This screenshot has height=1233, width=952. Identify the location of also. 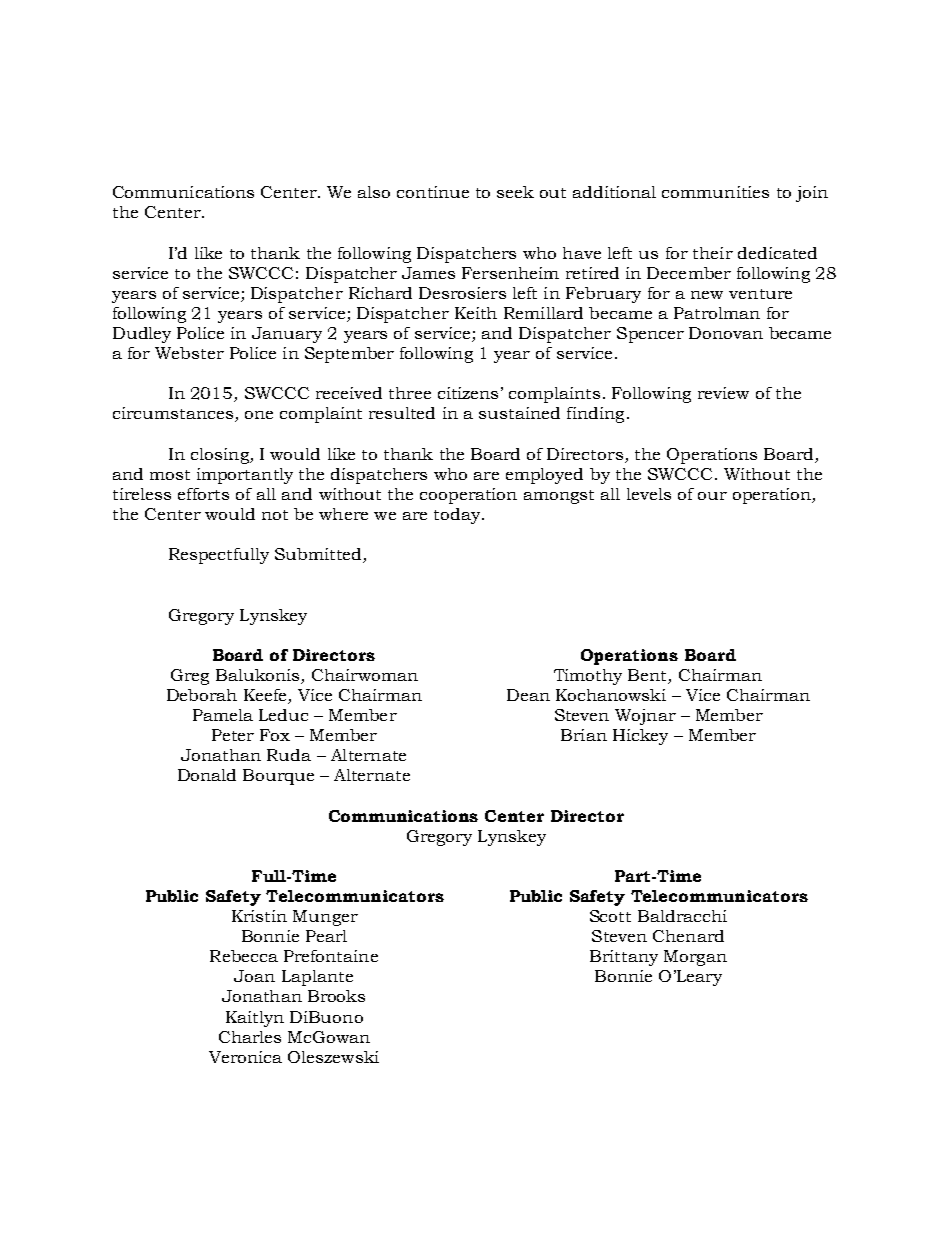
(374, 192).
